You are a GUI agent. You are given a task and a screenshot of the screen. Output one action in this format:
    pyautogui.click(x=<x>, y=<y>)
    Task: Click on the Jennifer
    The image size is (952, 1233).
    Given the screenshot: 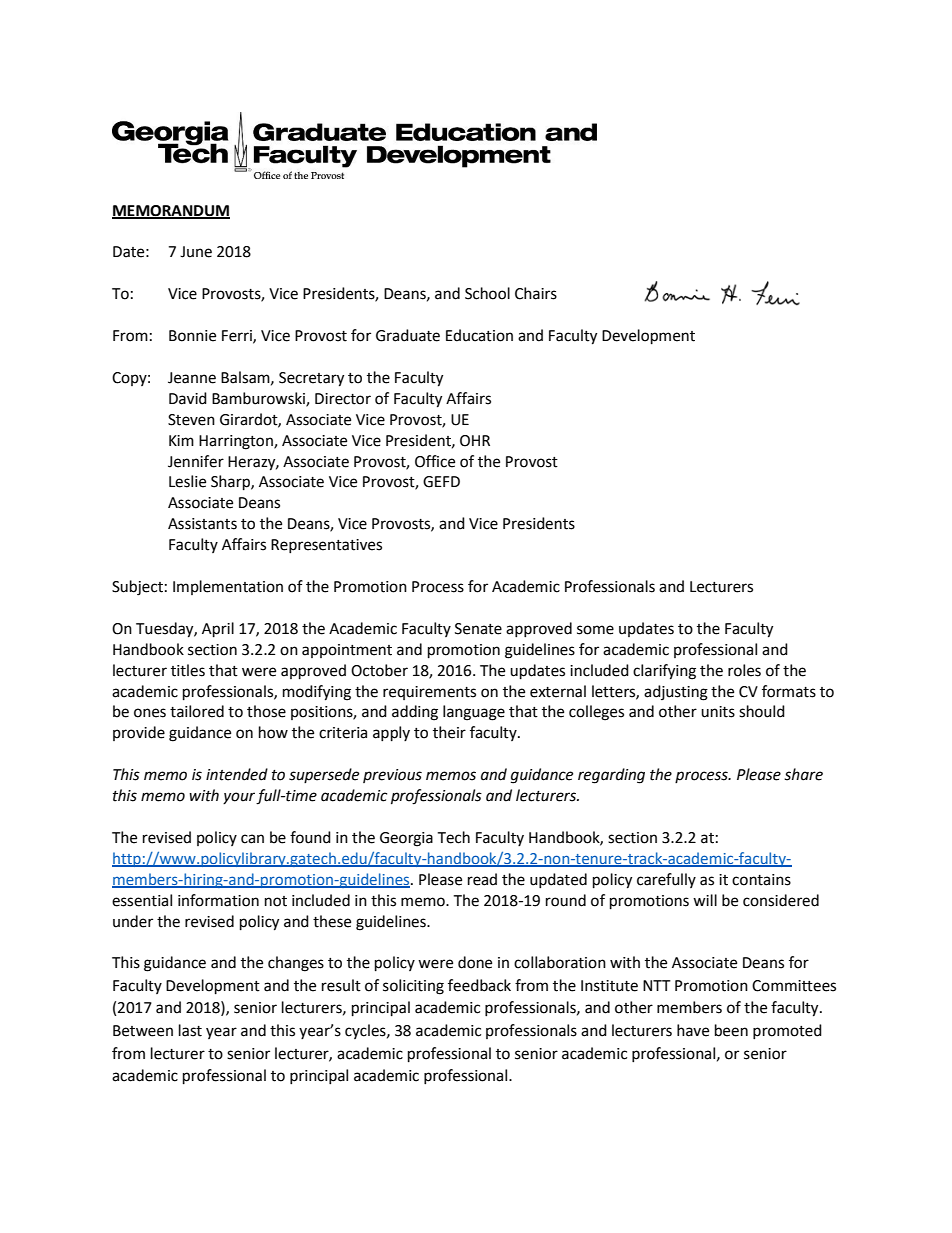 What is the action you would take?
    pyautogui.click(x=196, y=461)
